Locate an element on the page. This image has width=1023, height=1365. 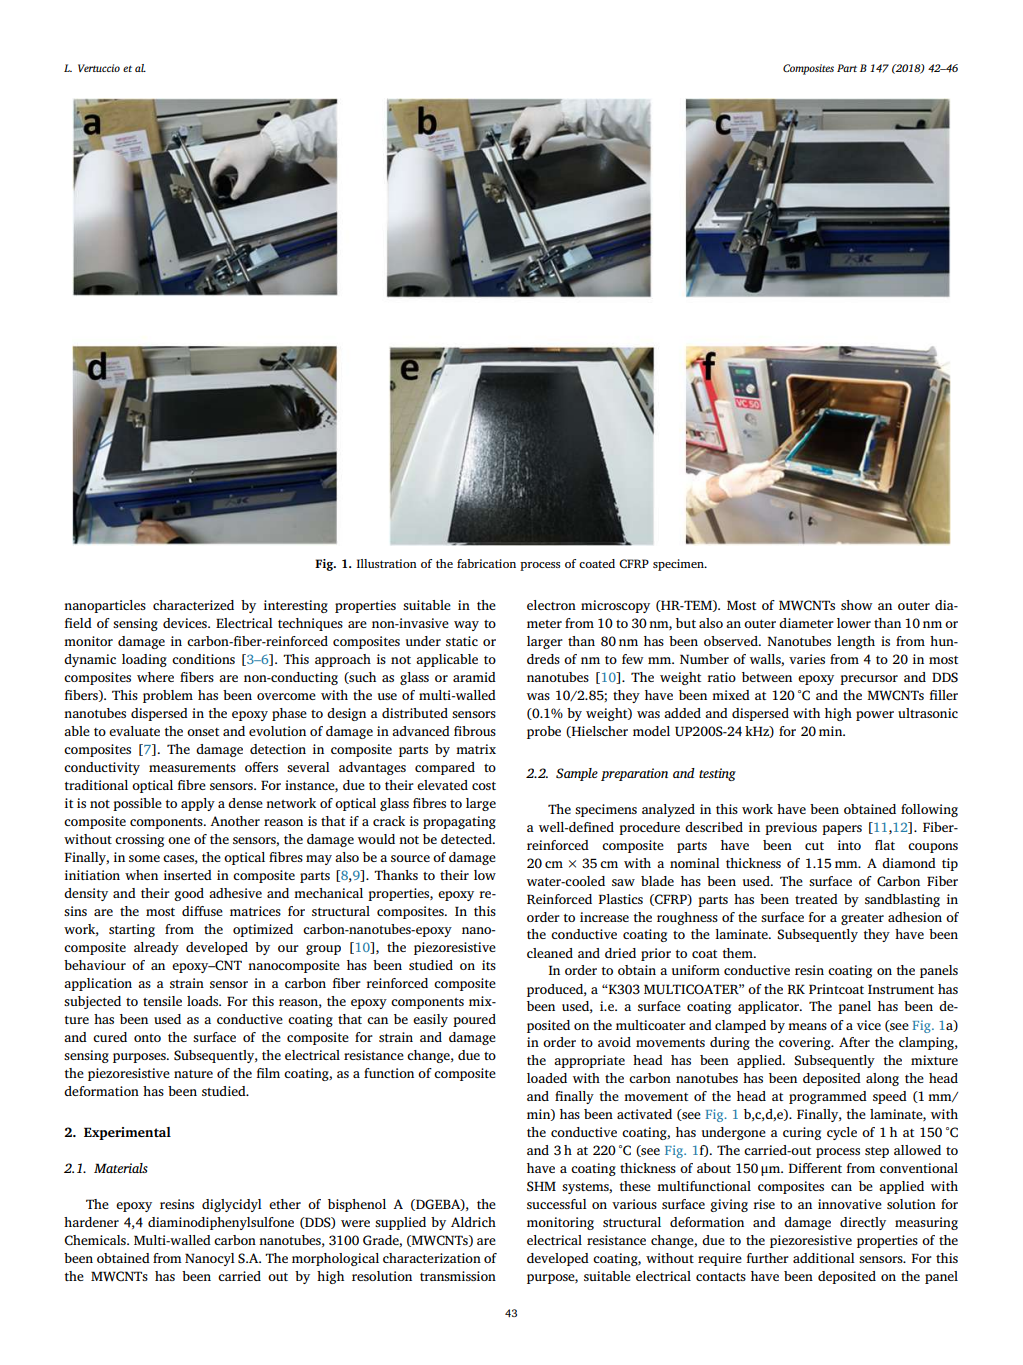
show is located at coordinates (856, 605).
